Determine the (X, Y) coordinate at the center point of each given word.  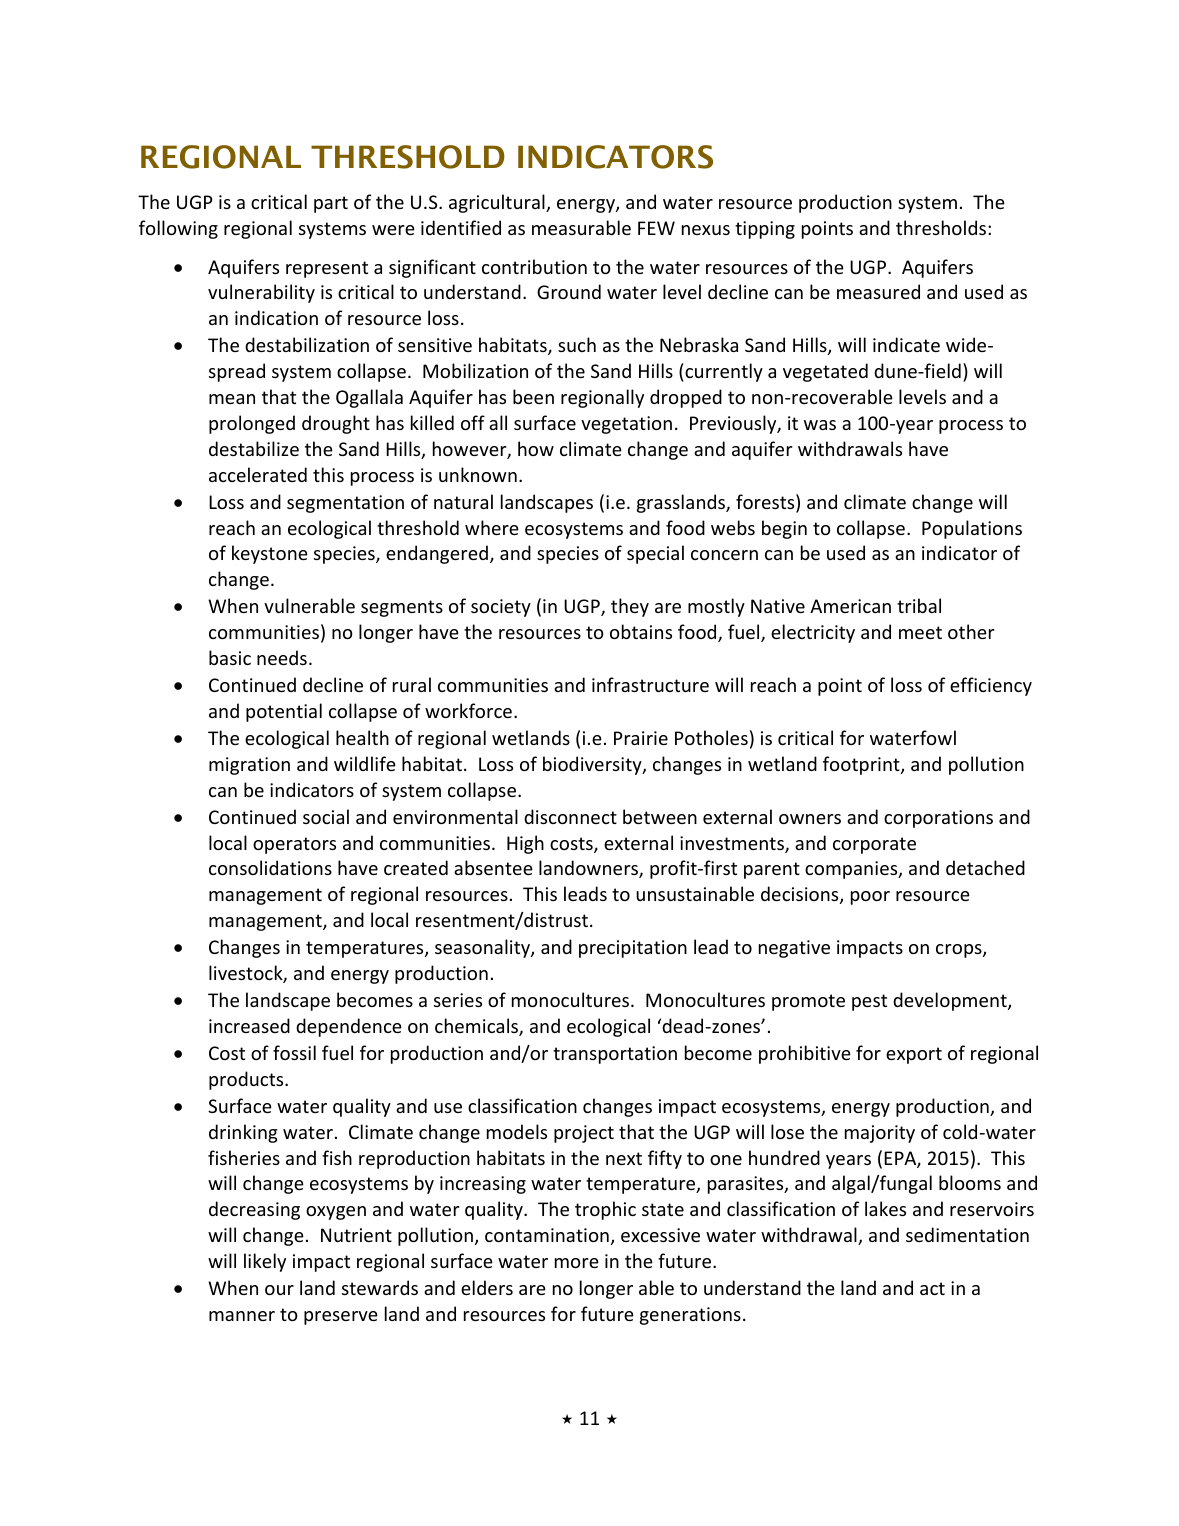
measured (878, 291)
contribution (534, 266)
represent (327, 269)
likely (265, 1262)
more (577, 1263)
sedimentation (967, 1234)
